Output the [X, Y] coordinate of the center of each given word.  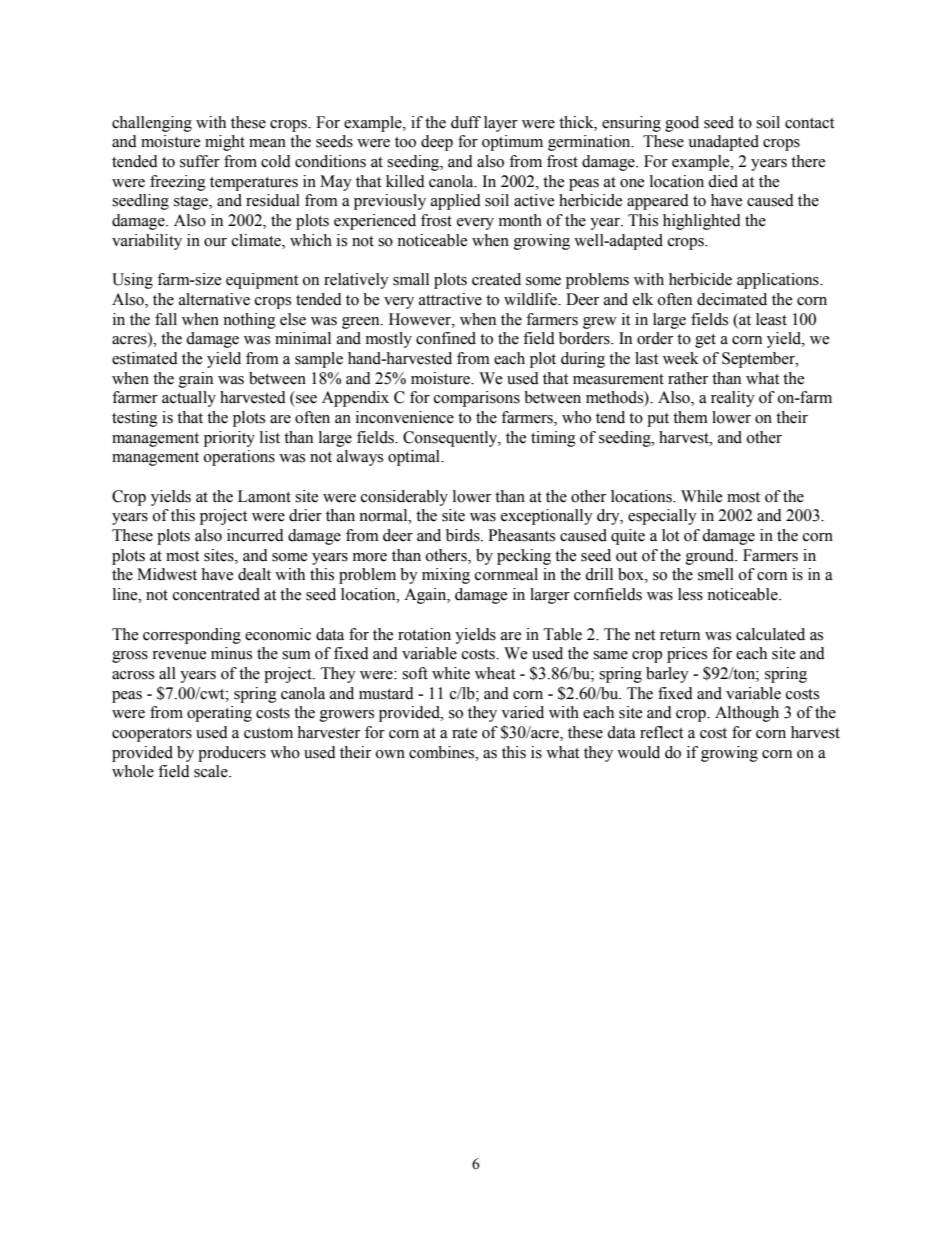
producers [232, 754]
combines [443, 752]
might [225, 143]
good [682, 124]
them [690, 417]
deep [437, 143]
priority [229, 439]
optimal [415, 458]
